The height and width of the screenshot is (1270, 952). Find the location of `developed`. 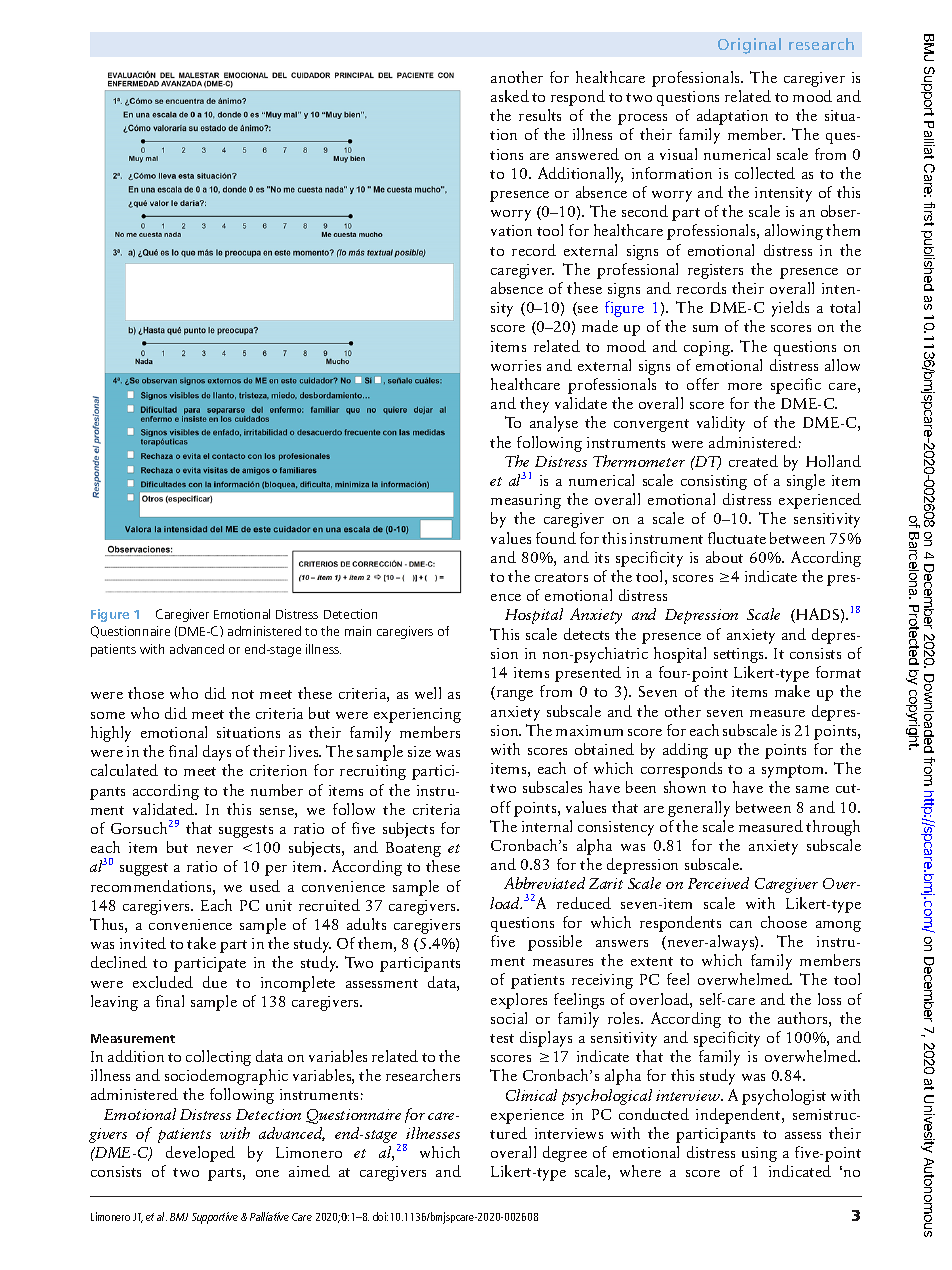

developed is located at coordinates (200, 1154).
